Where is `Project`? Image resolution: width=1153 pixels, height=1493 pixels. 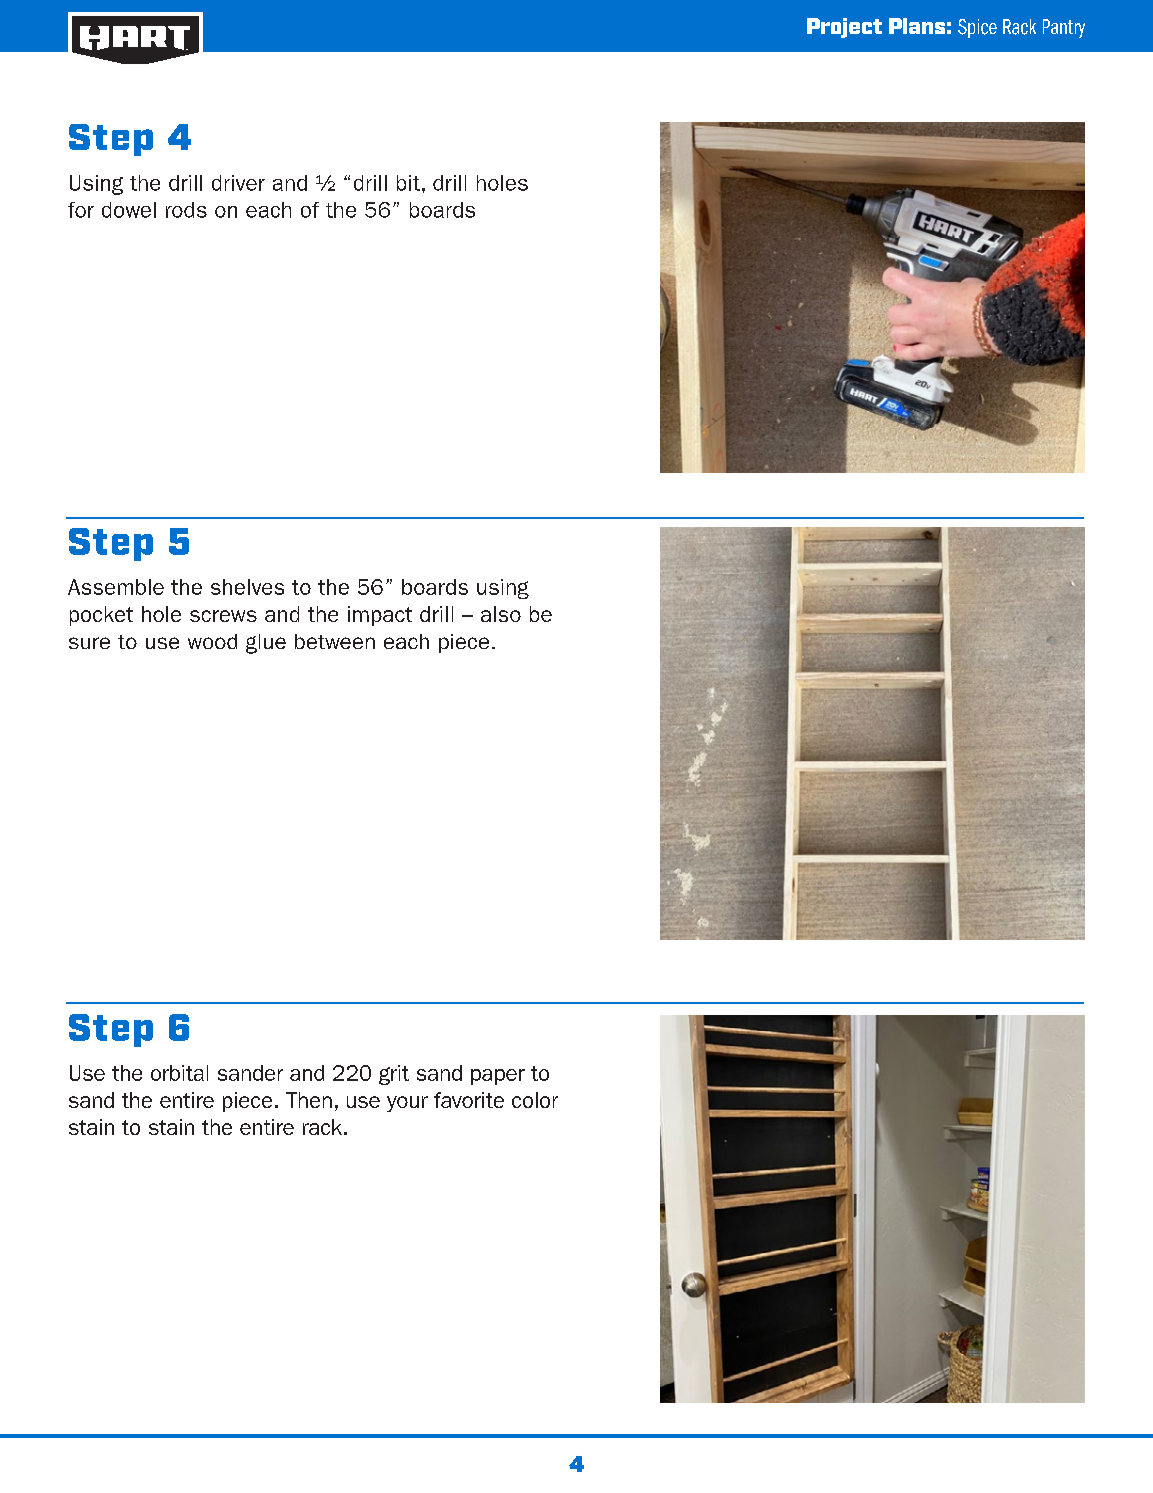
Project is located at coordinates (844, 28).
